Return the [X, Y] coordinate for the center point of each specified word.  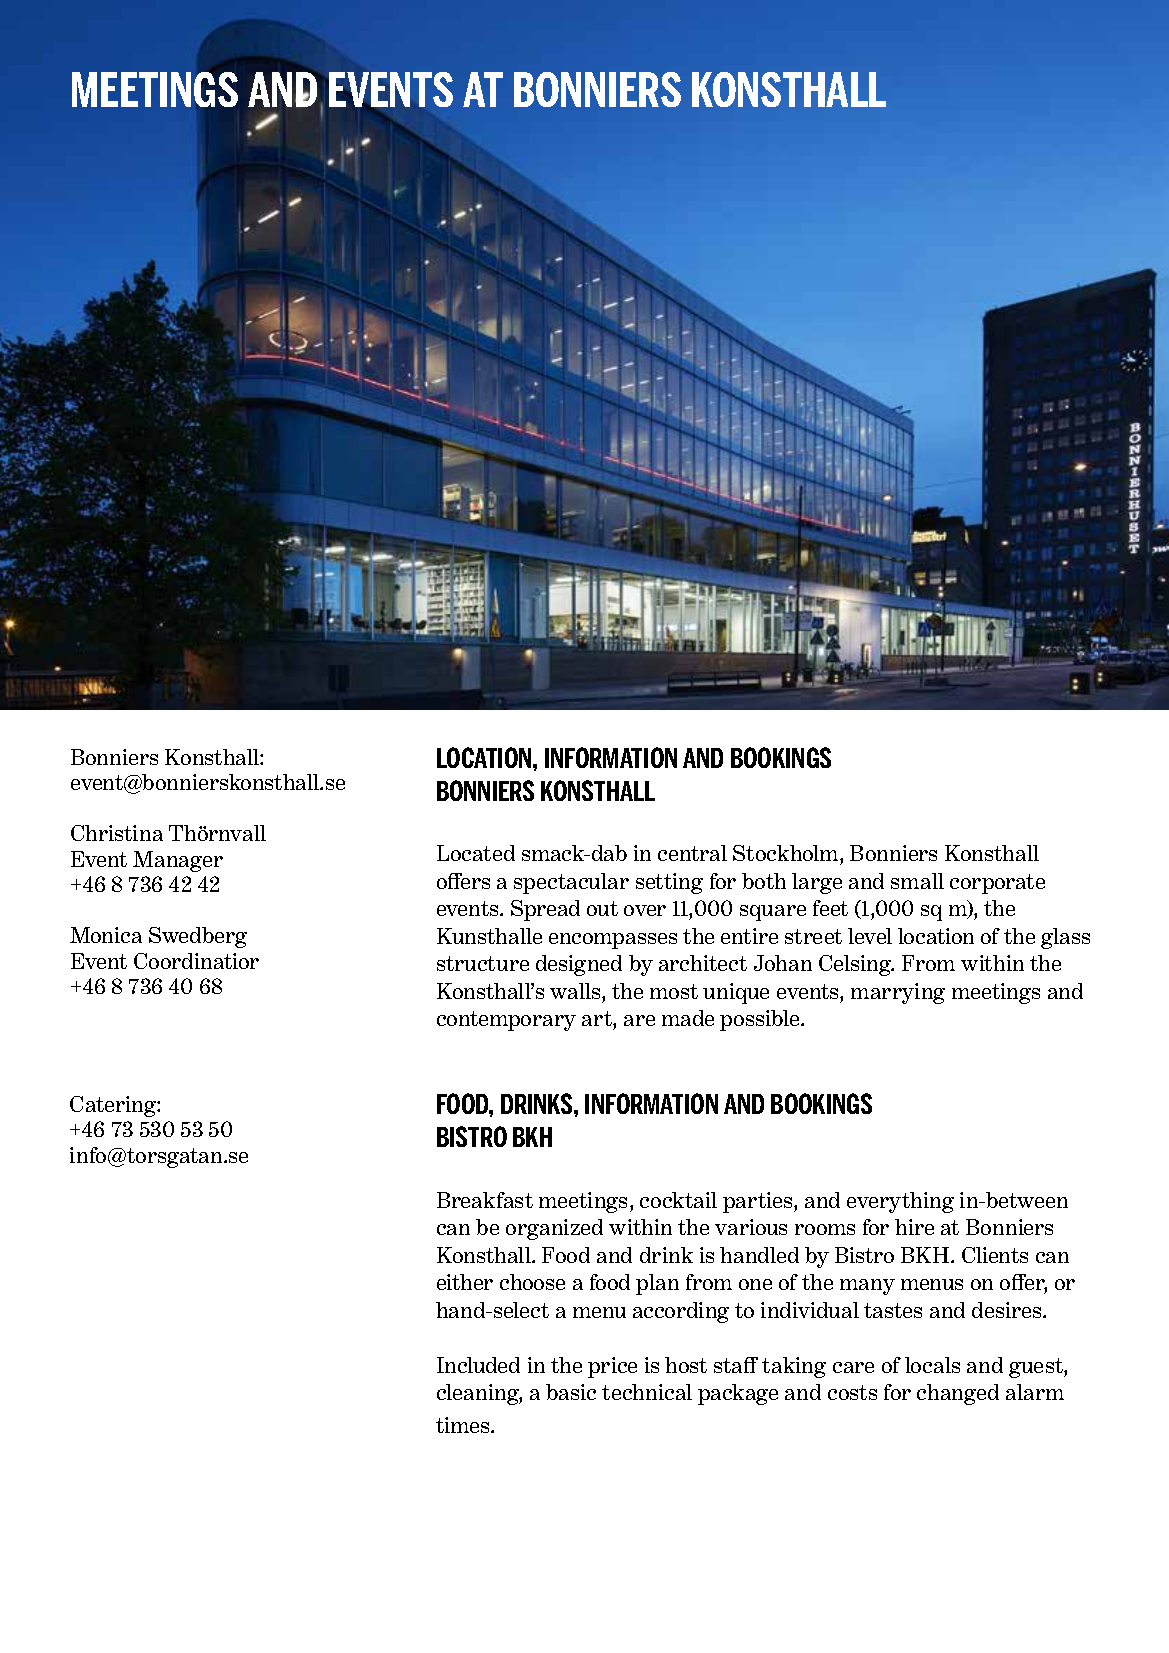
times [464, 1425]
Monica [106, 935]
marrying [898, 993]
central [692, 853]
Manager [178, 861]
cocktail [678, 1200]
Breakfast [485, 1200]
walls [576, 991]
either [465, 1282]
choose [532, 1282]
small [917, 881]
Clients [995, 1255]
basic [571, 1392]
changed [958, 1394]
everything [900, 1202]
